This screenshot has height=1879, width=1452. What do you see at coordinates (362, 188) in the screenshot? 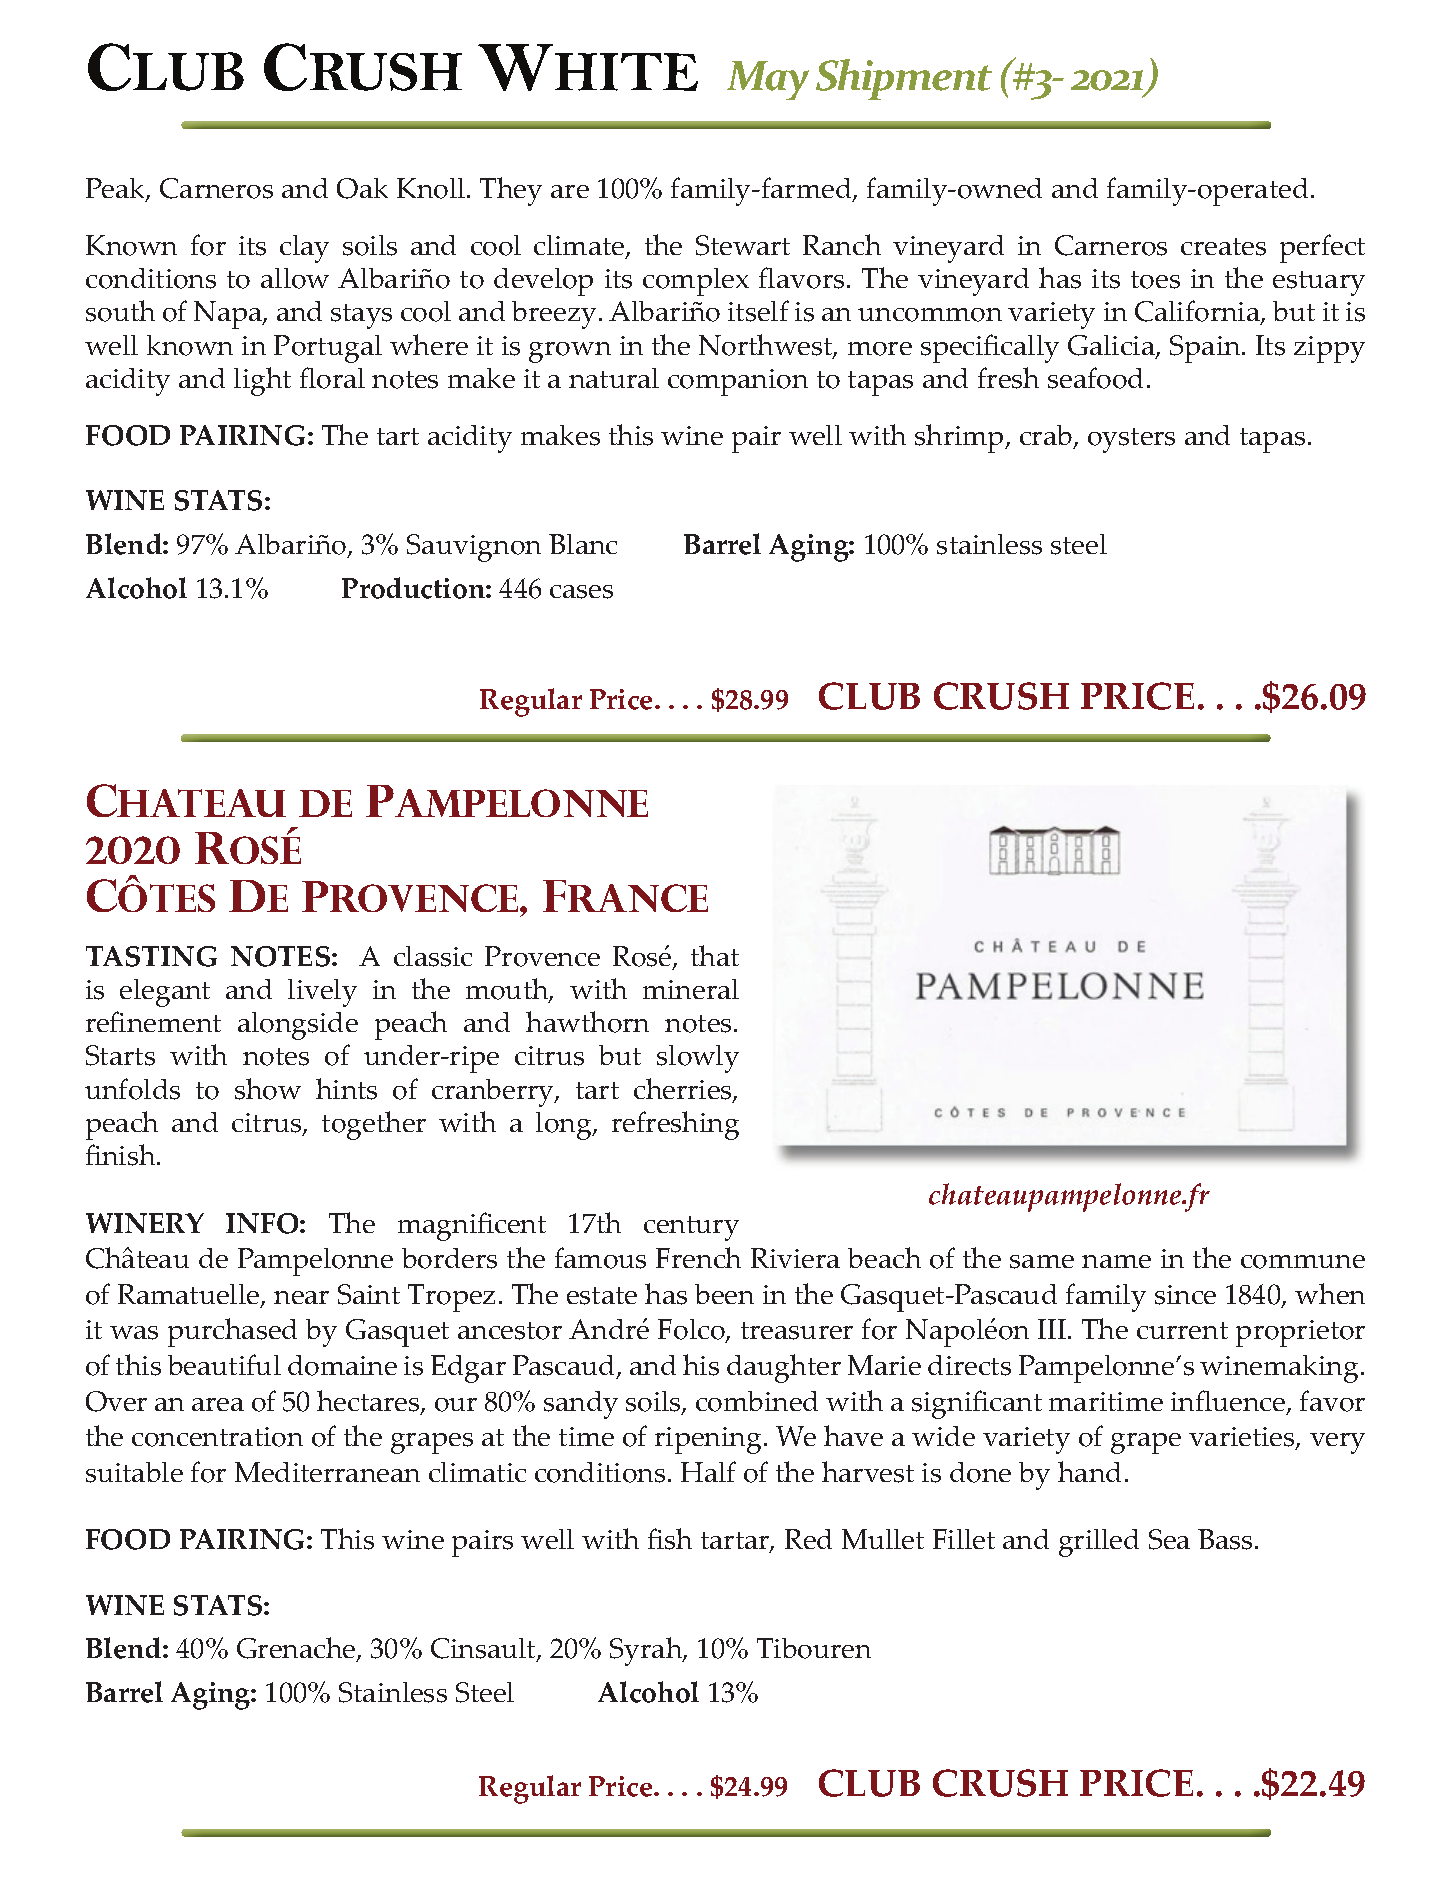
I see `Oak` at bounding box center [362, 188].
